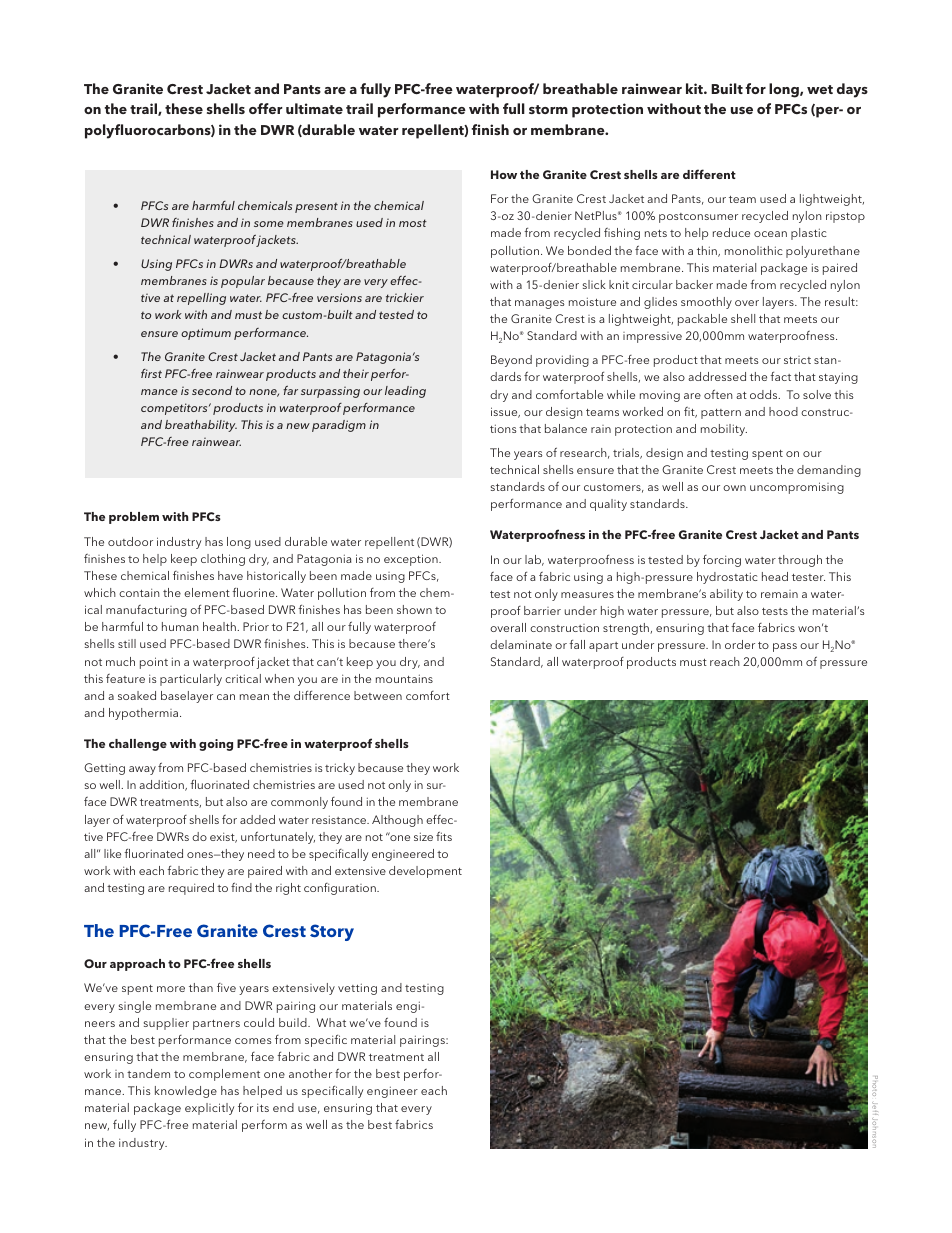 This image has height=1233, width=952. I want to click on wet, so click(820, 89).
